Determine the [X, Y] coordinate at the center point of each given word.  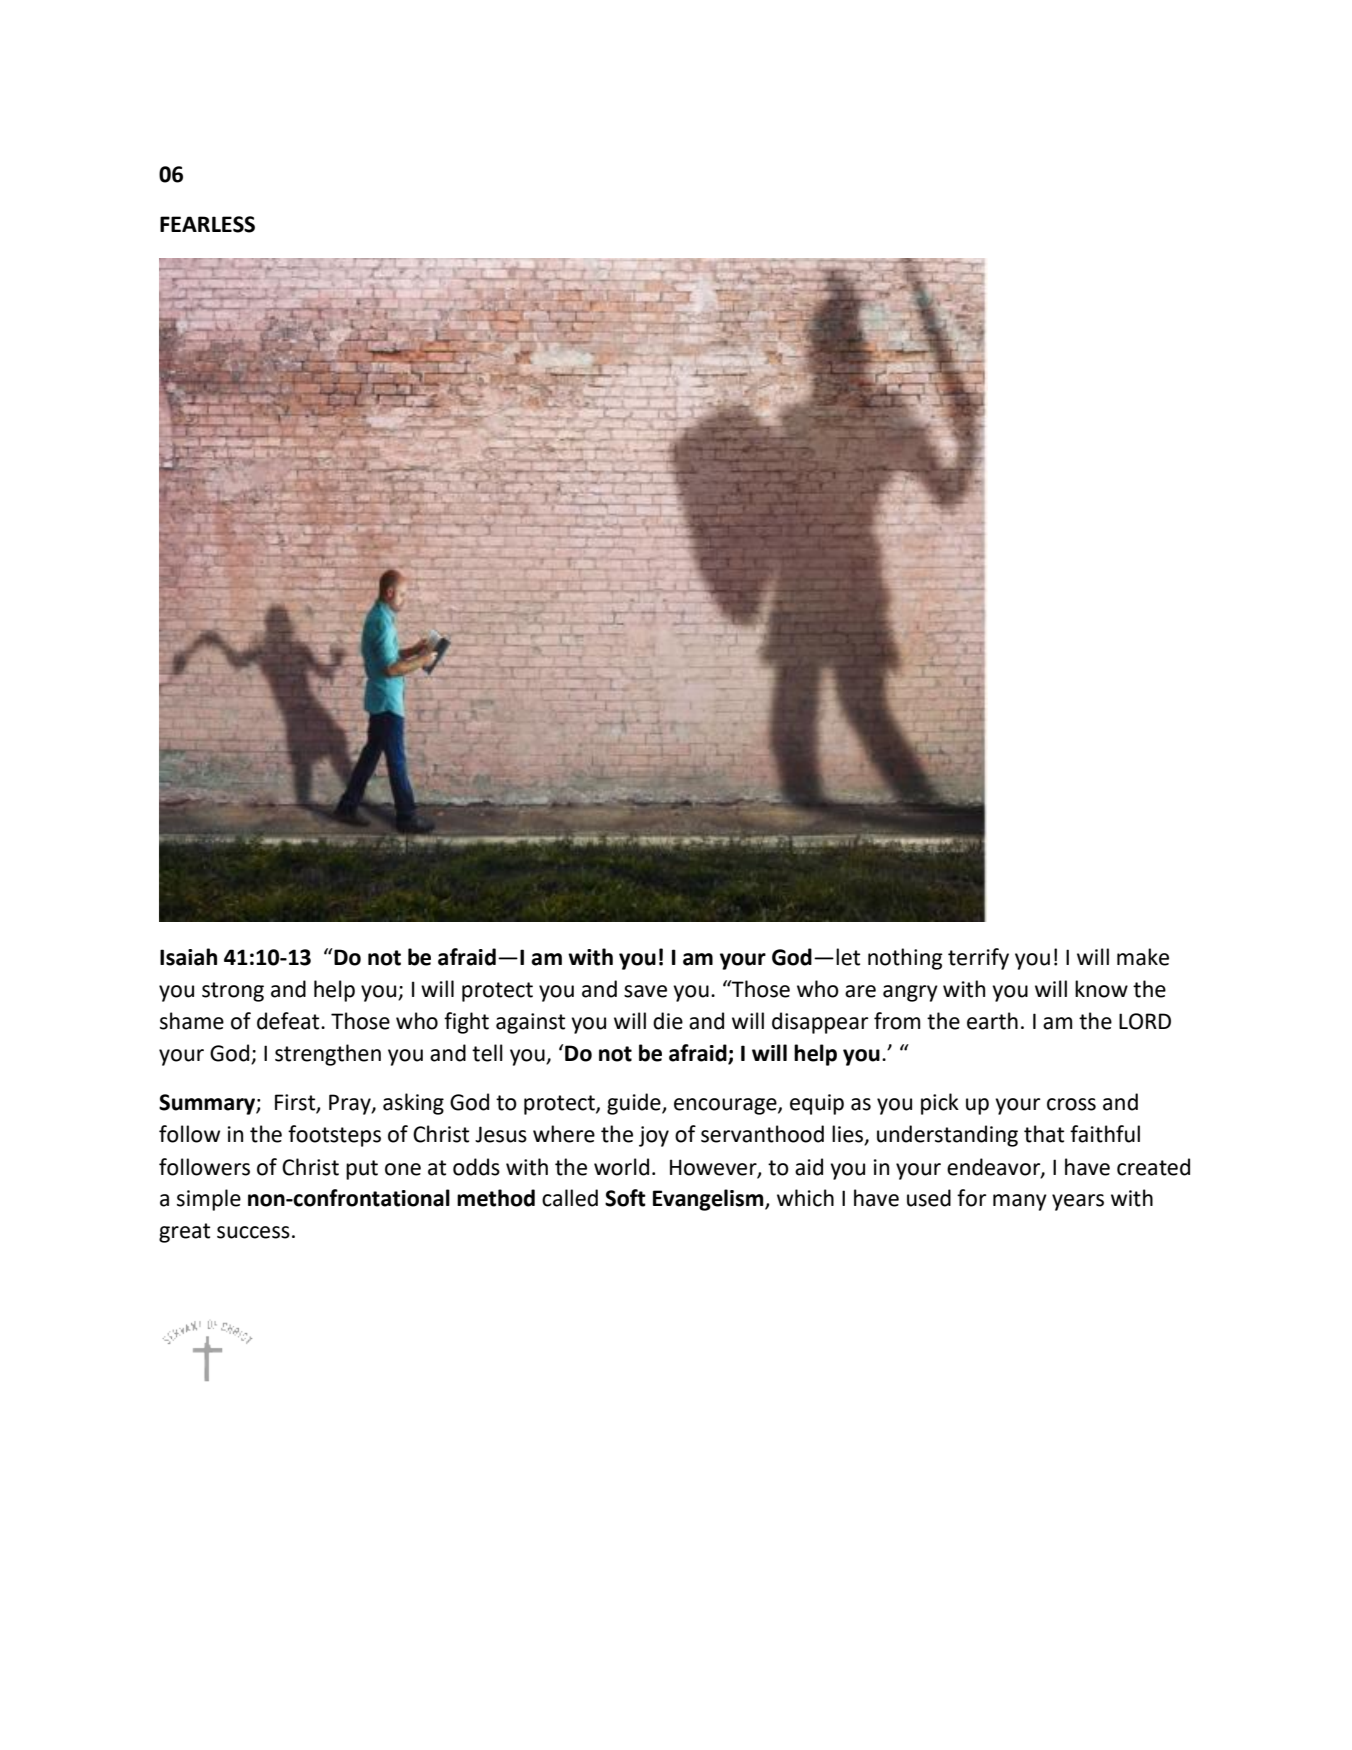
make [1143, 957]
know [1101, 989]
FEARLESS [207, 224]
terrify [978, 959]
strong [233, 992]
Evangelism [709, 1200]
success [253, 1232]
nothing [905, 959]
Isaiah [188, 957]
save [645, 991]
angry [910, 993]
